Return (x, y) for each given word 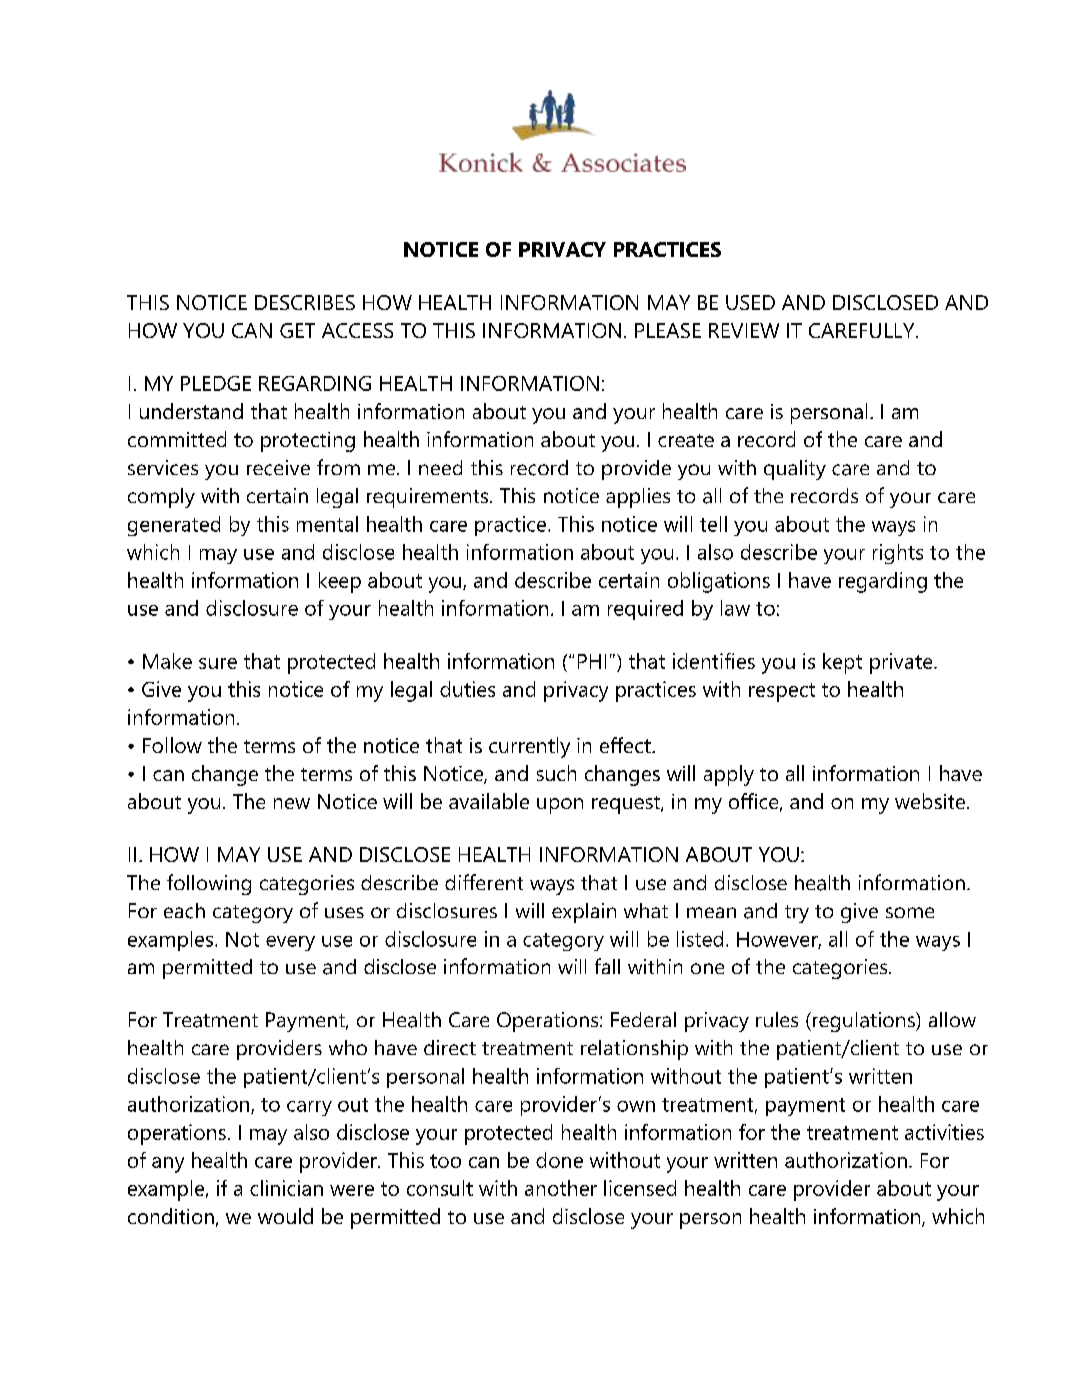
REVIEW (744, 330)
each (184, 911)
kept (842, 663)
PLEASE (668, 330)
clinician (286, 1188)
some (910, 912)
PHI (592, 661)
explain (584, 913)
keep (340, 582)
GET (297, 330)
